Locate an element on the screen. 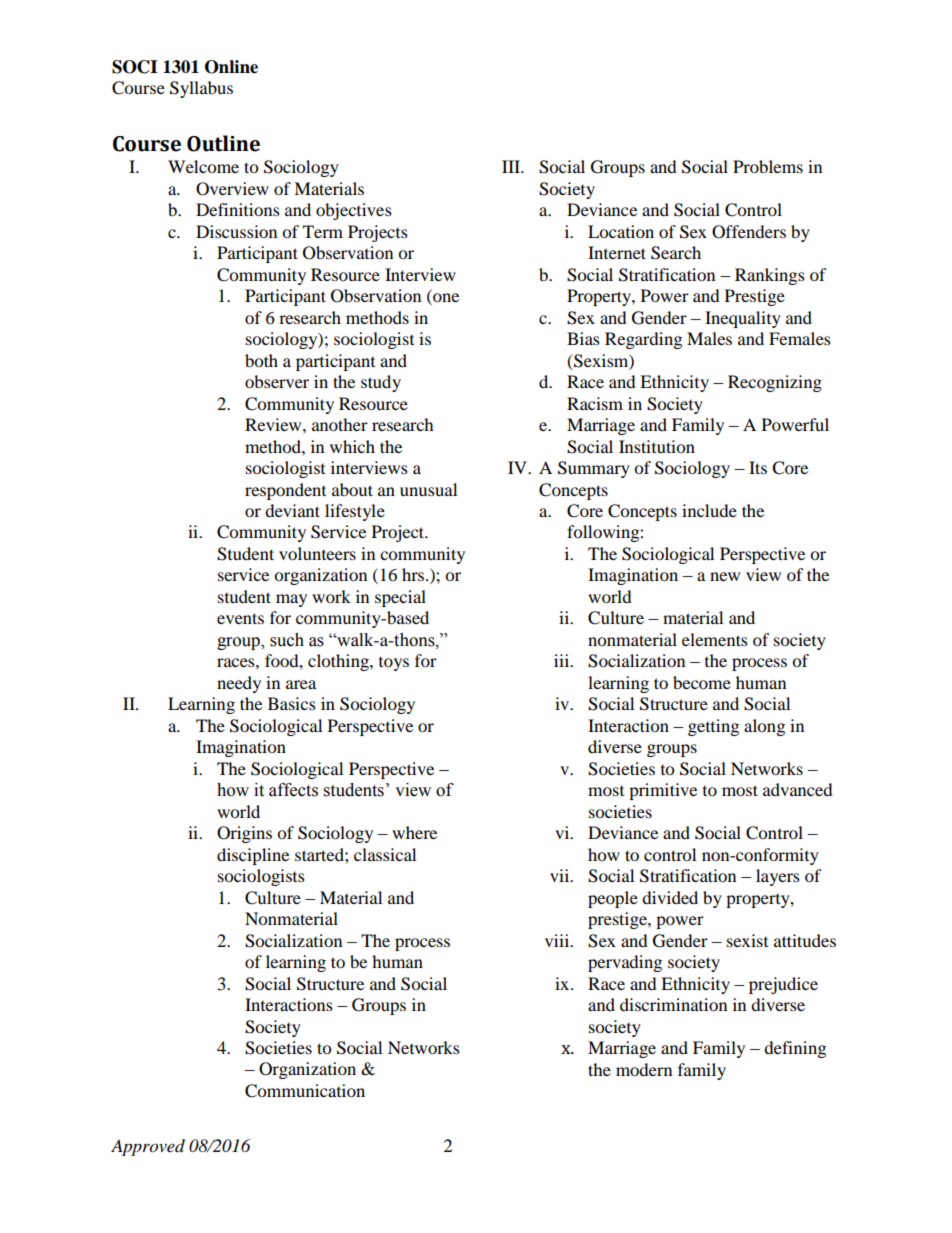 The width and height of the screenshot is (952, 1233). Communication is located at coordinates (305, 1091).
